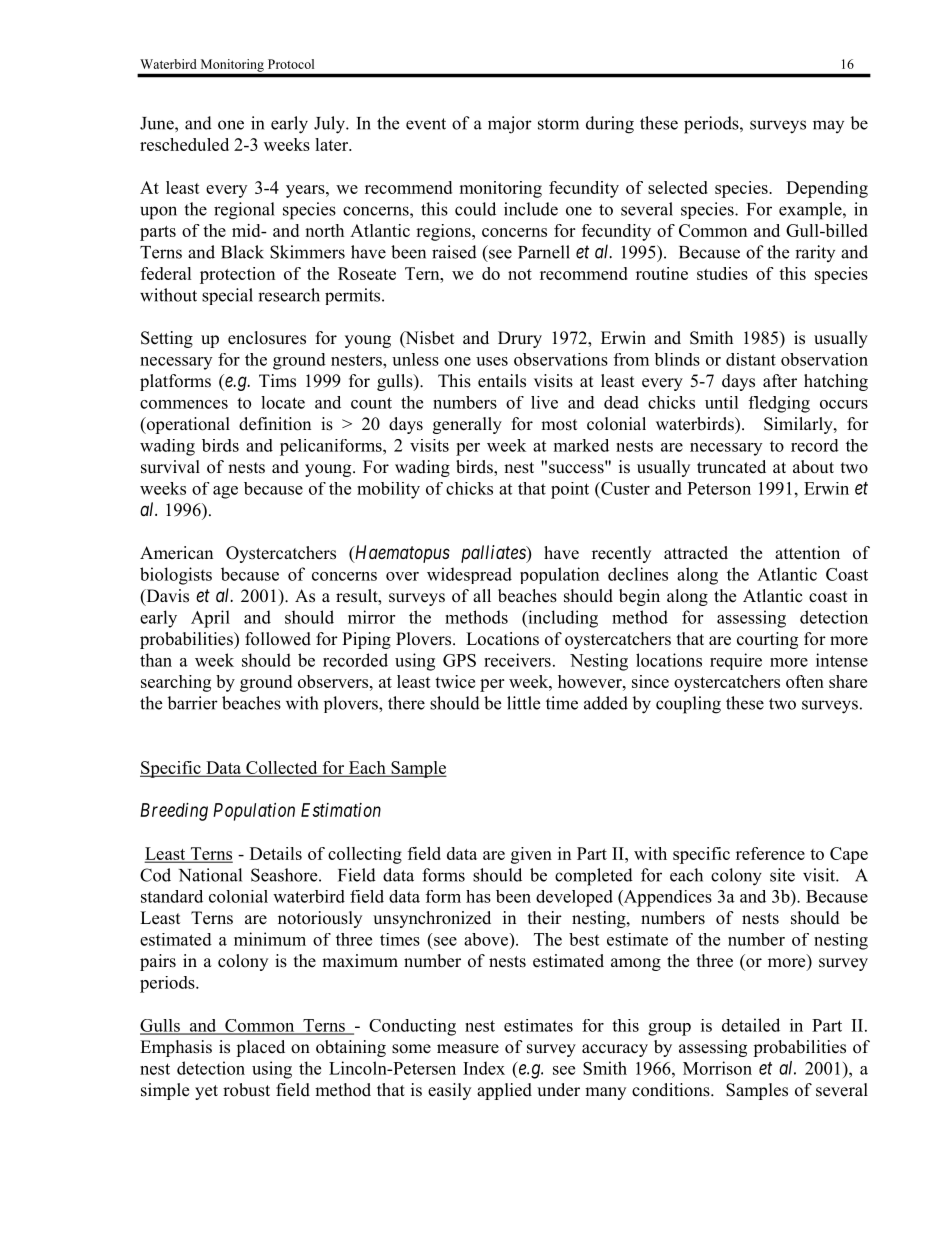 The image size is (952, 1233). What do you see at coordinates (260, 1048) in the screenshot?
I see `placed` at bounding box center [260, 1048].
